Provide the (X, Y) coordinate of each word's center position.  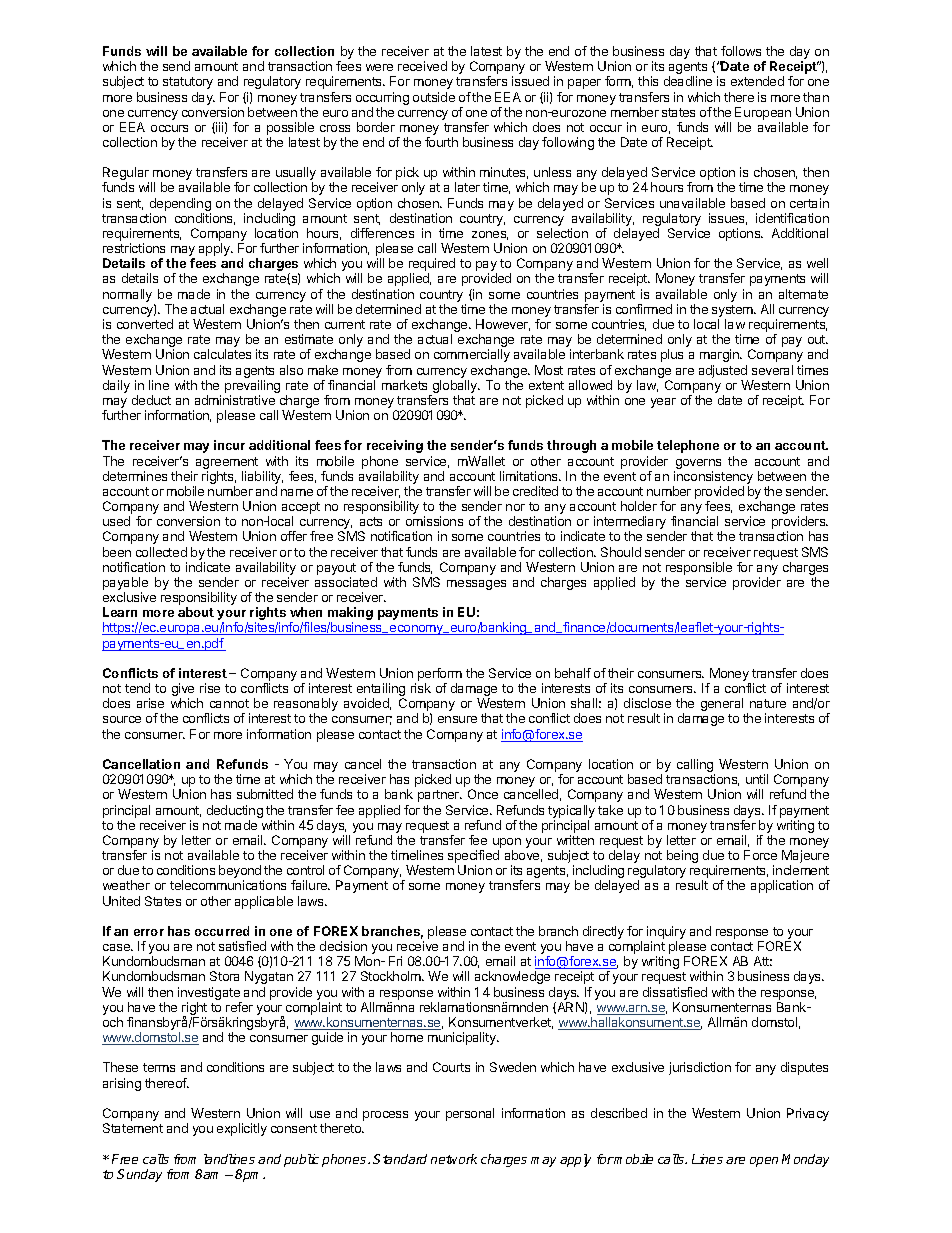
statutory (188, 83)
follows (741, 51)
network (454, 1159)
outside (434, 97)
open (764, 1162)
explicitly (242, 1129)
